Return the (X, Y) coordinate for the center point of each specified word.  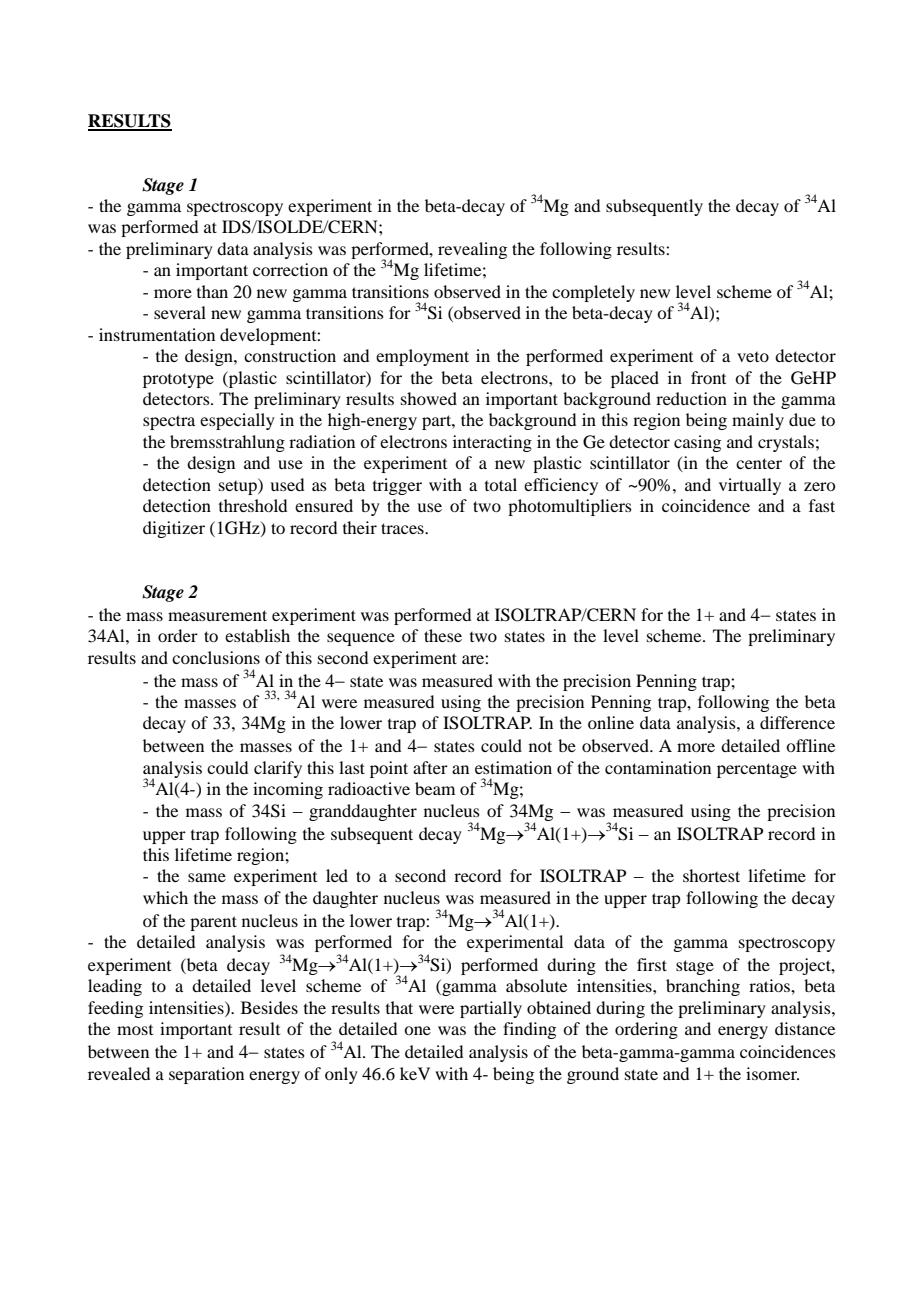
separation (206, 1075)
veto (753, 357)
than (212, 291)
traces (403, 528)
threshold (253, 505)
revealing (472, 250)
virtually (750, 486)
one (417, 1030)
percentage (757, 770)
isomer (772, 1073)
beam (435, 788)
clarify (278, 769)
